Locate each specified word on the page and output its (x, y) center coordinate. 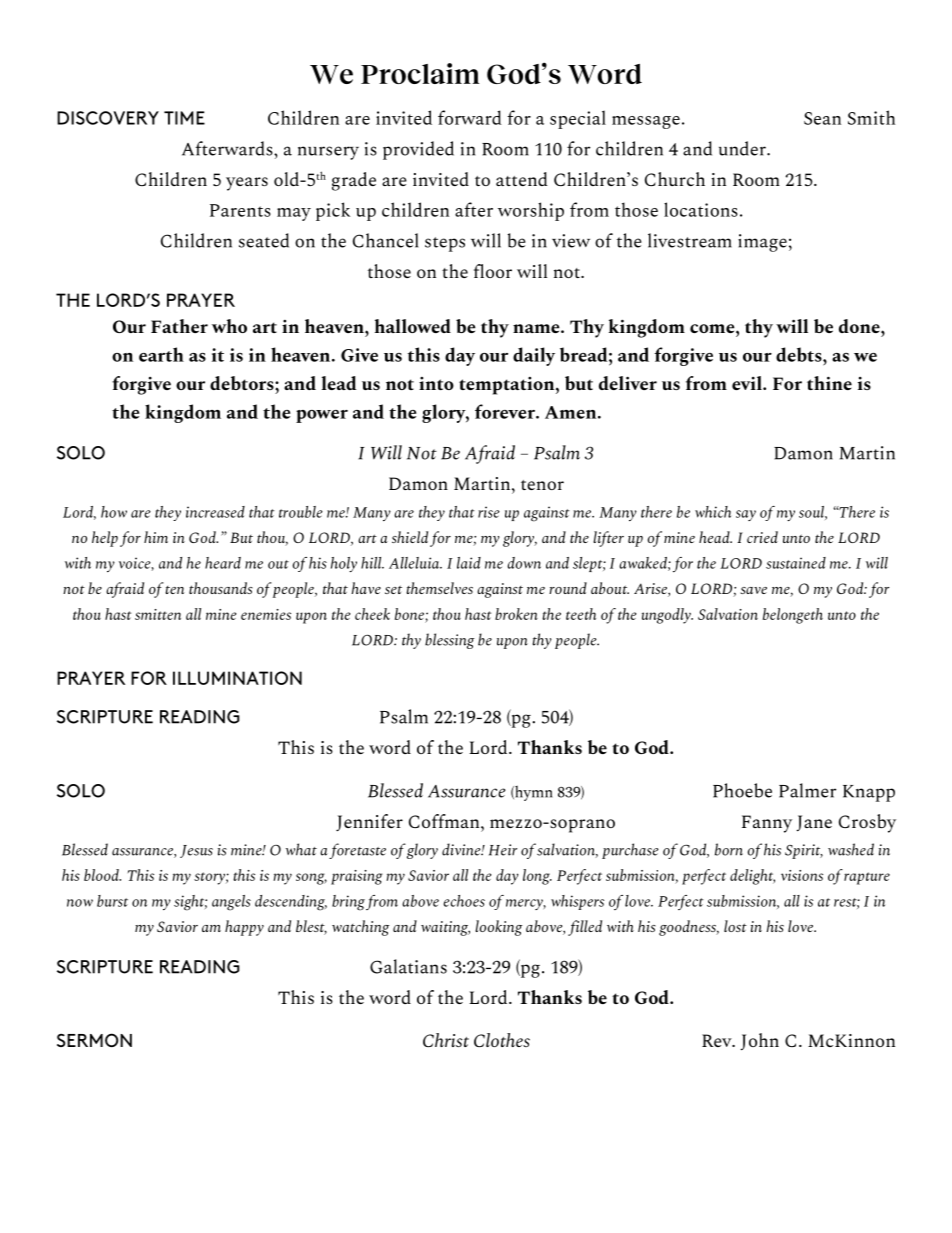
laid (469, 563)
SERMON (94, 1040)
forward (470, 117)
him (156, 537)
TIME (184, 118)
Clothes (502, 1040)
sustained (796, 563)
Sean (822, 118)
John (759, 1041)
